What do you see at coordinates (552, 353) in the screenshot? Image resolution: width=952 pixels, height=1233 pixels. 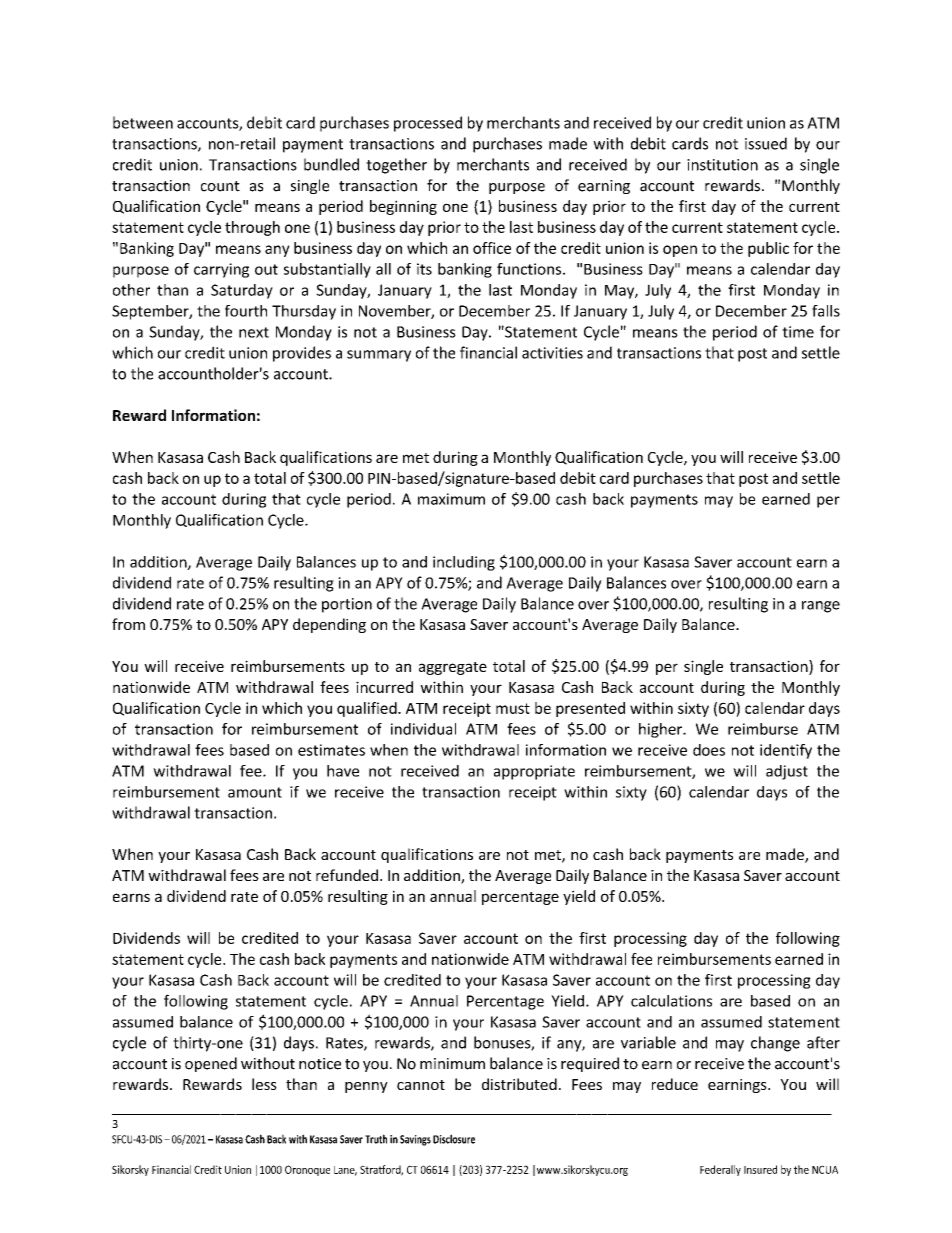 I see `activities` at bounding box center [552, 353].
